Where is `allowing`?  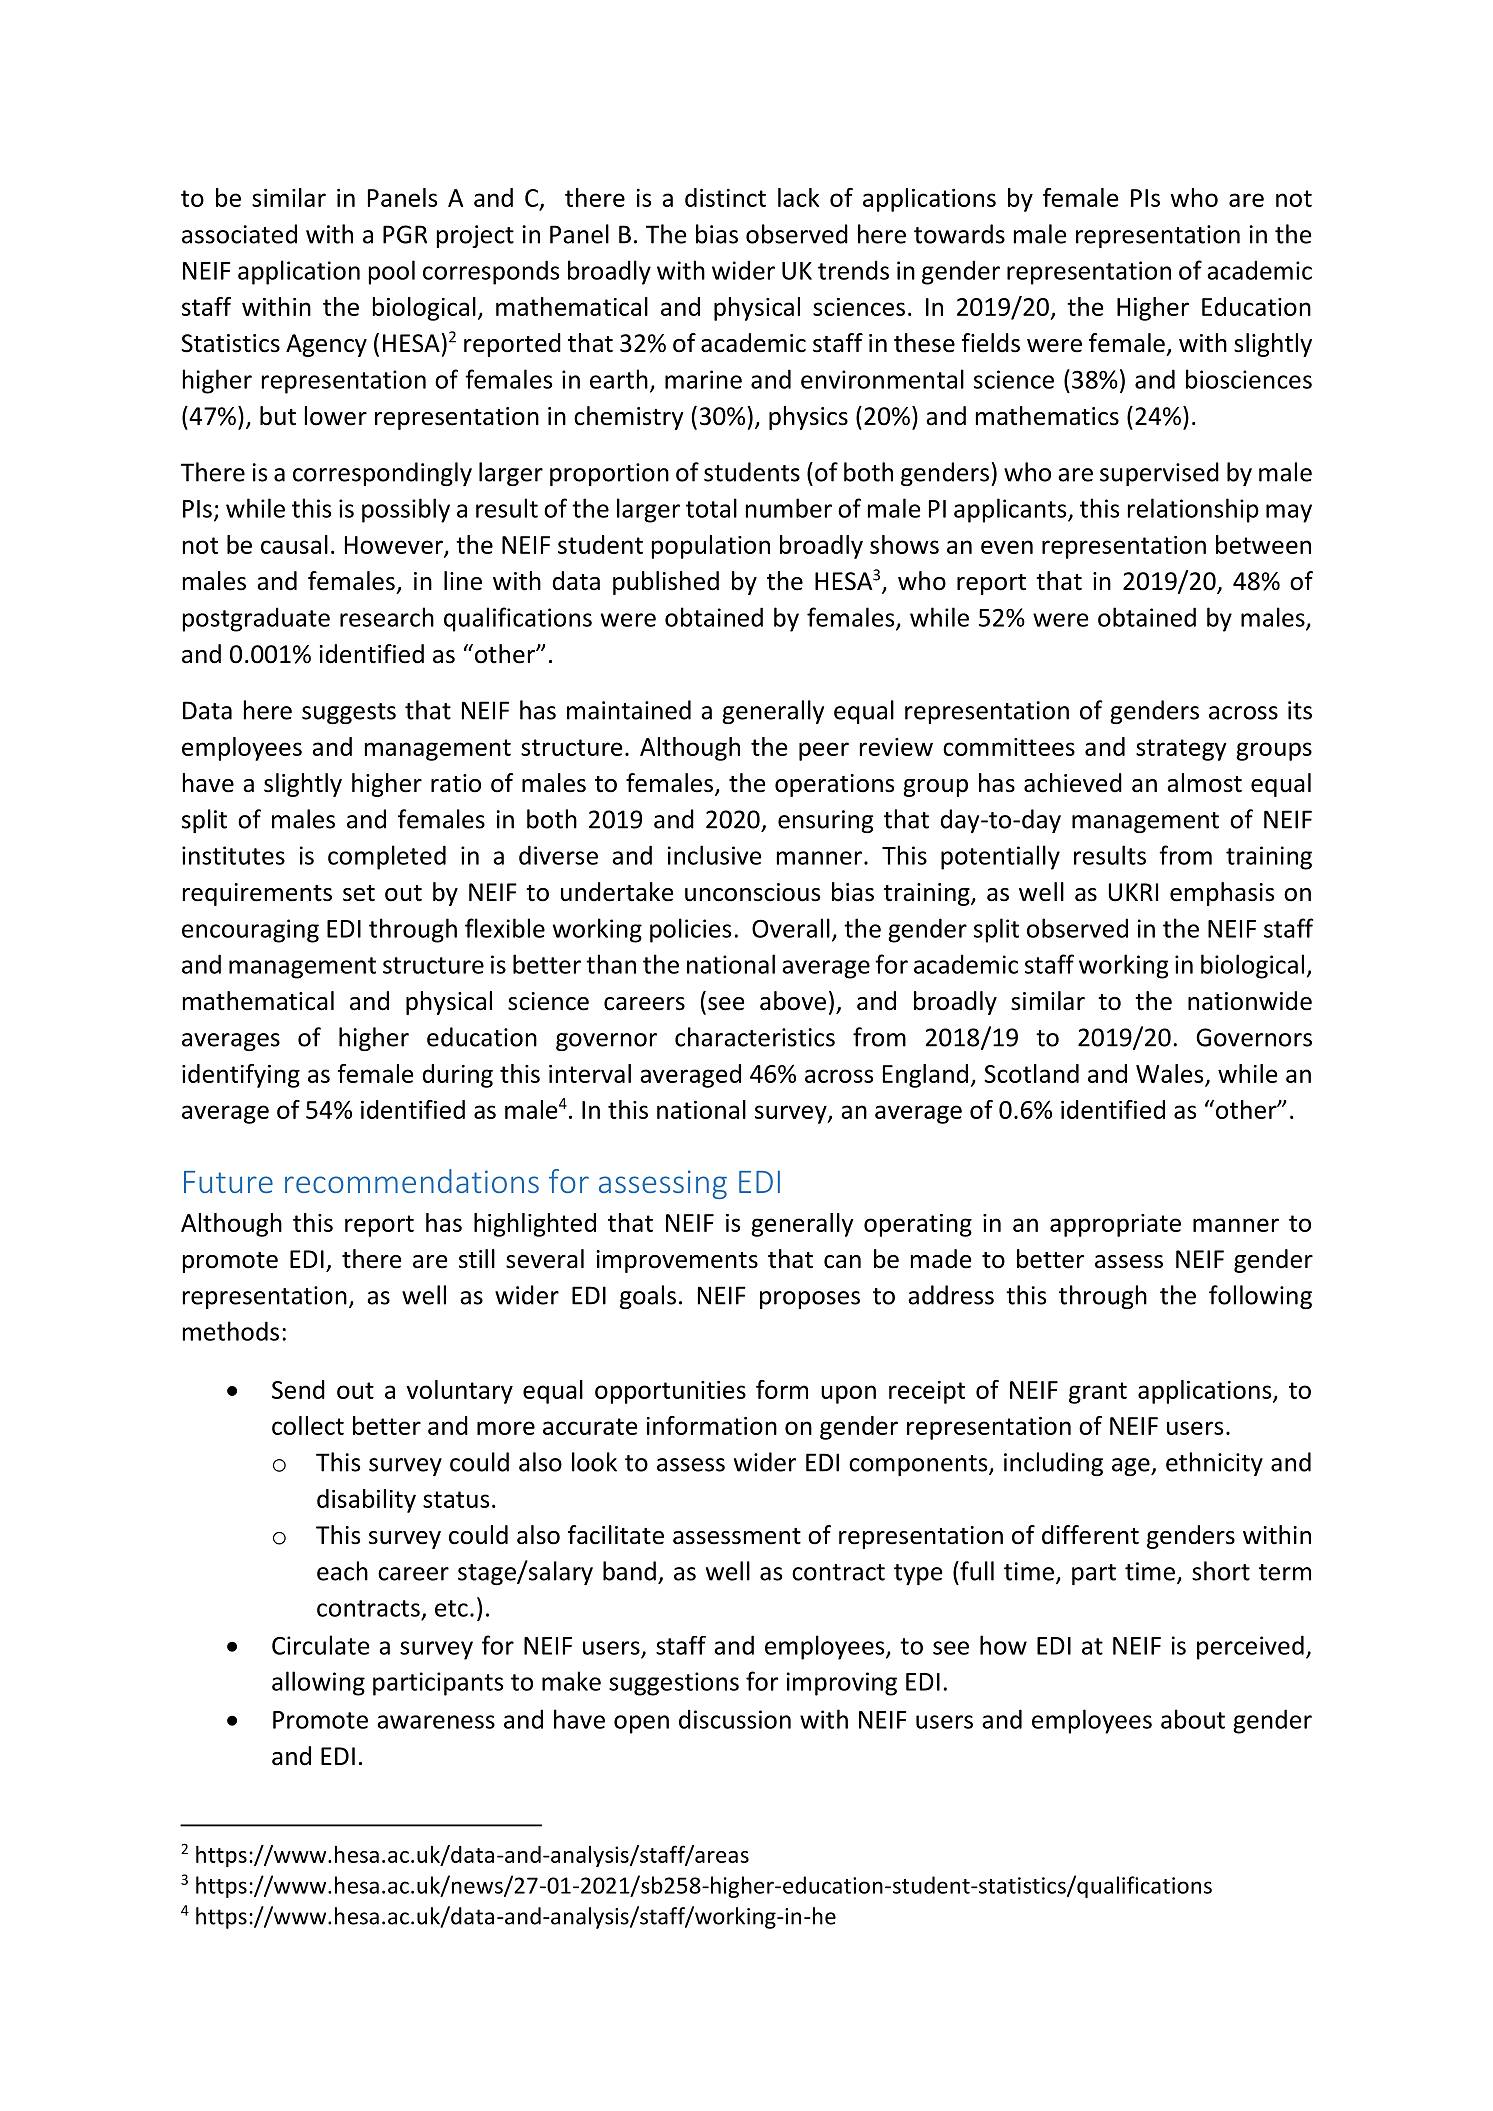 allowing is located at coordinates (318, 1683).
